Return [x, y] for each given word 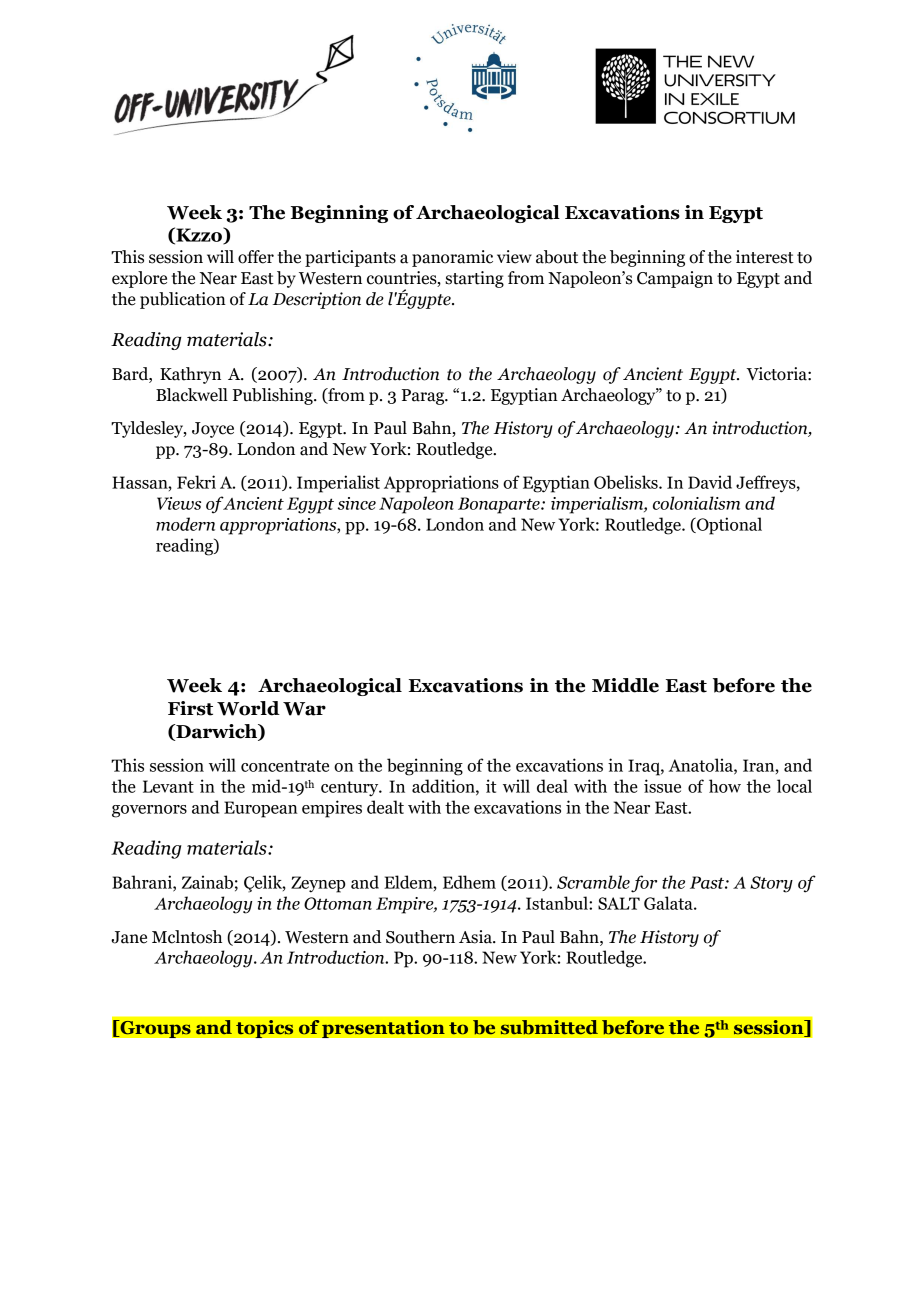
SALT [619, 903]
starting [474, 279]
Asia [476, 937]
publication [183, 300]
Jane [129, 937]
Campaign [675, 279]
